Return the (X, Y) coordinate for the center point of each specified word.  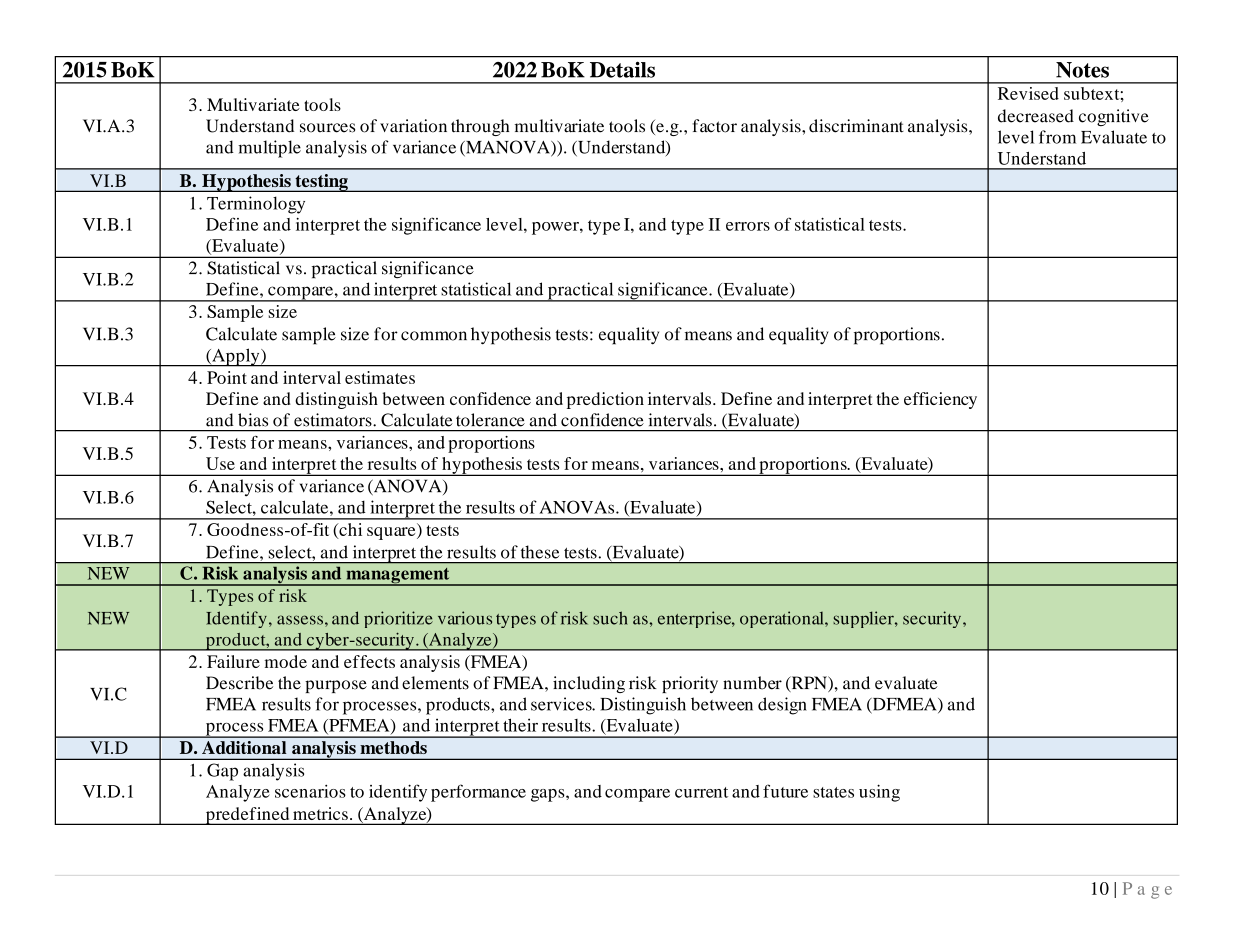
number (752, 683)
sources (327, 128)
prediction (605, 400)
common (434, 336)
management (398, 577)
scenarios (310, 791)
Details (622, 69)
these (540, 552)
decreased (1036, 116)
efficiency (940, 400)
